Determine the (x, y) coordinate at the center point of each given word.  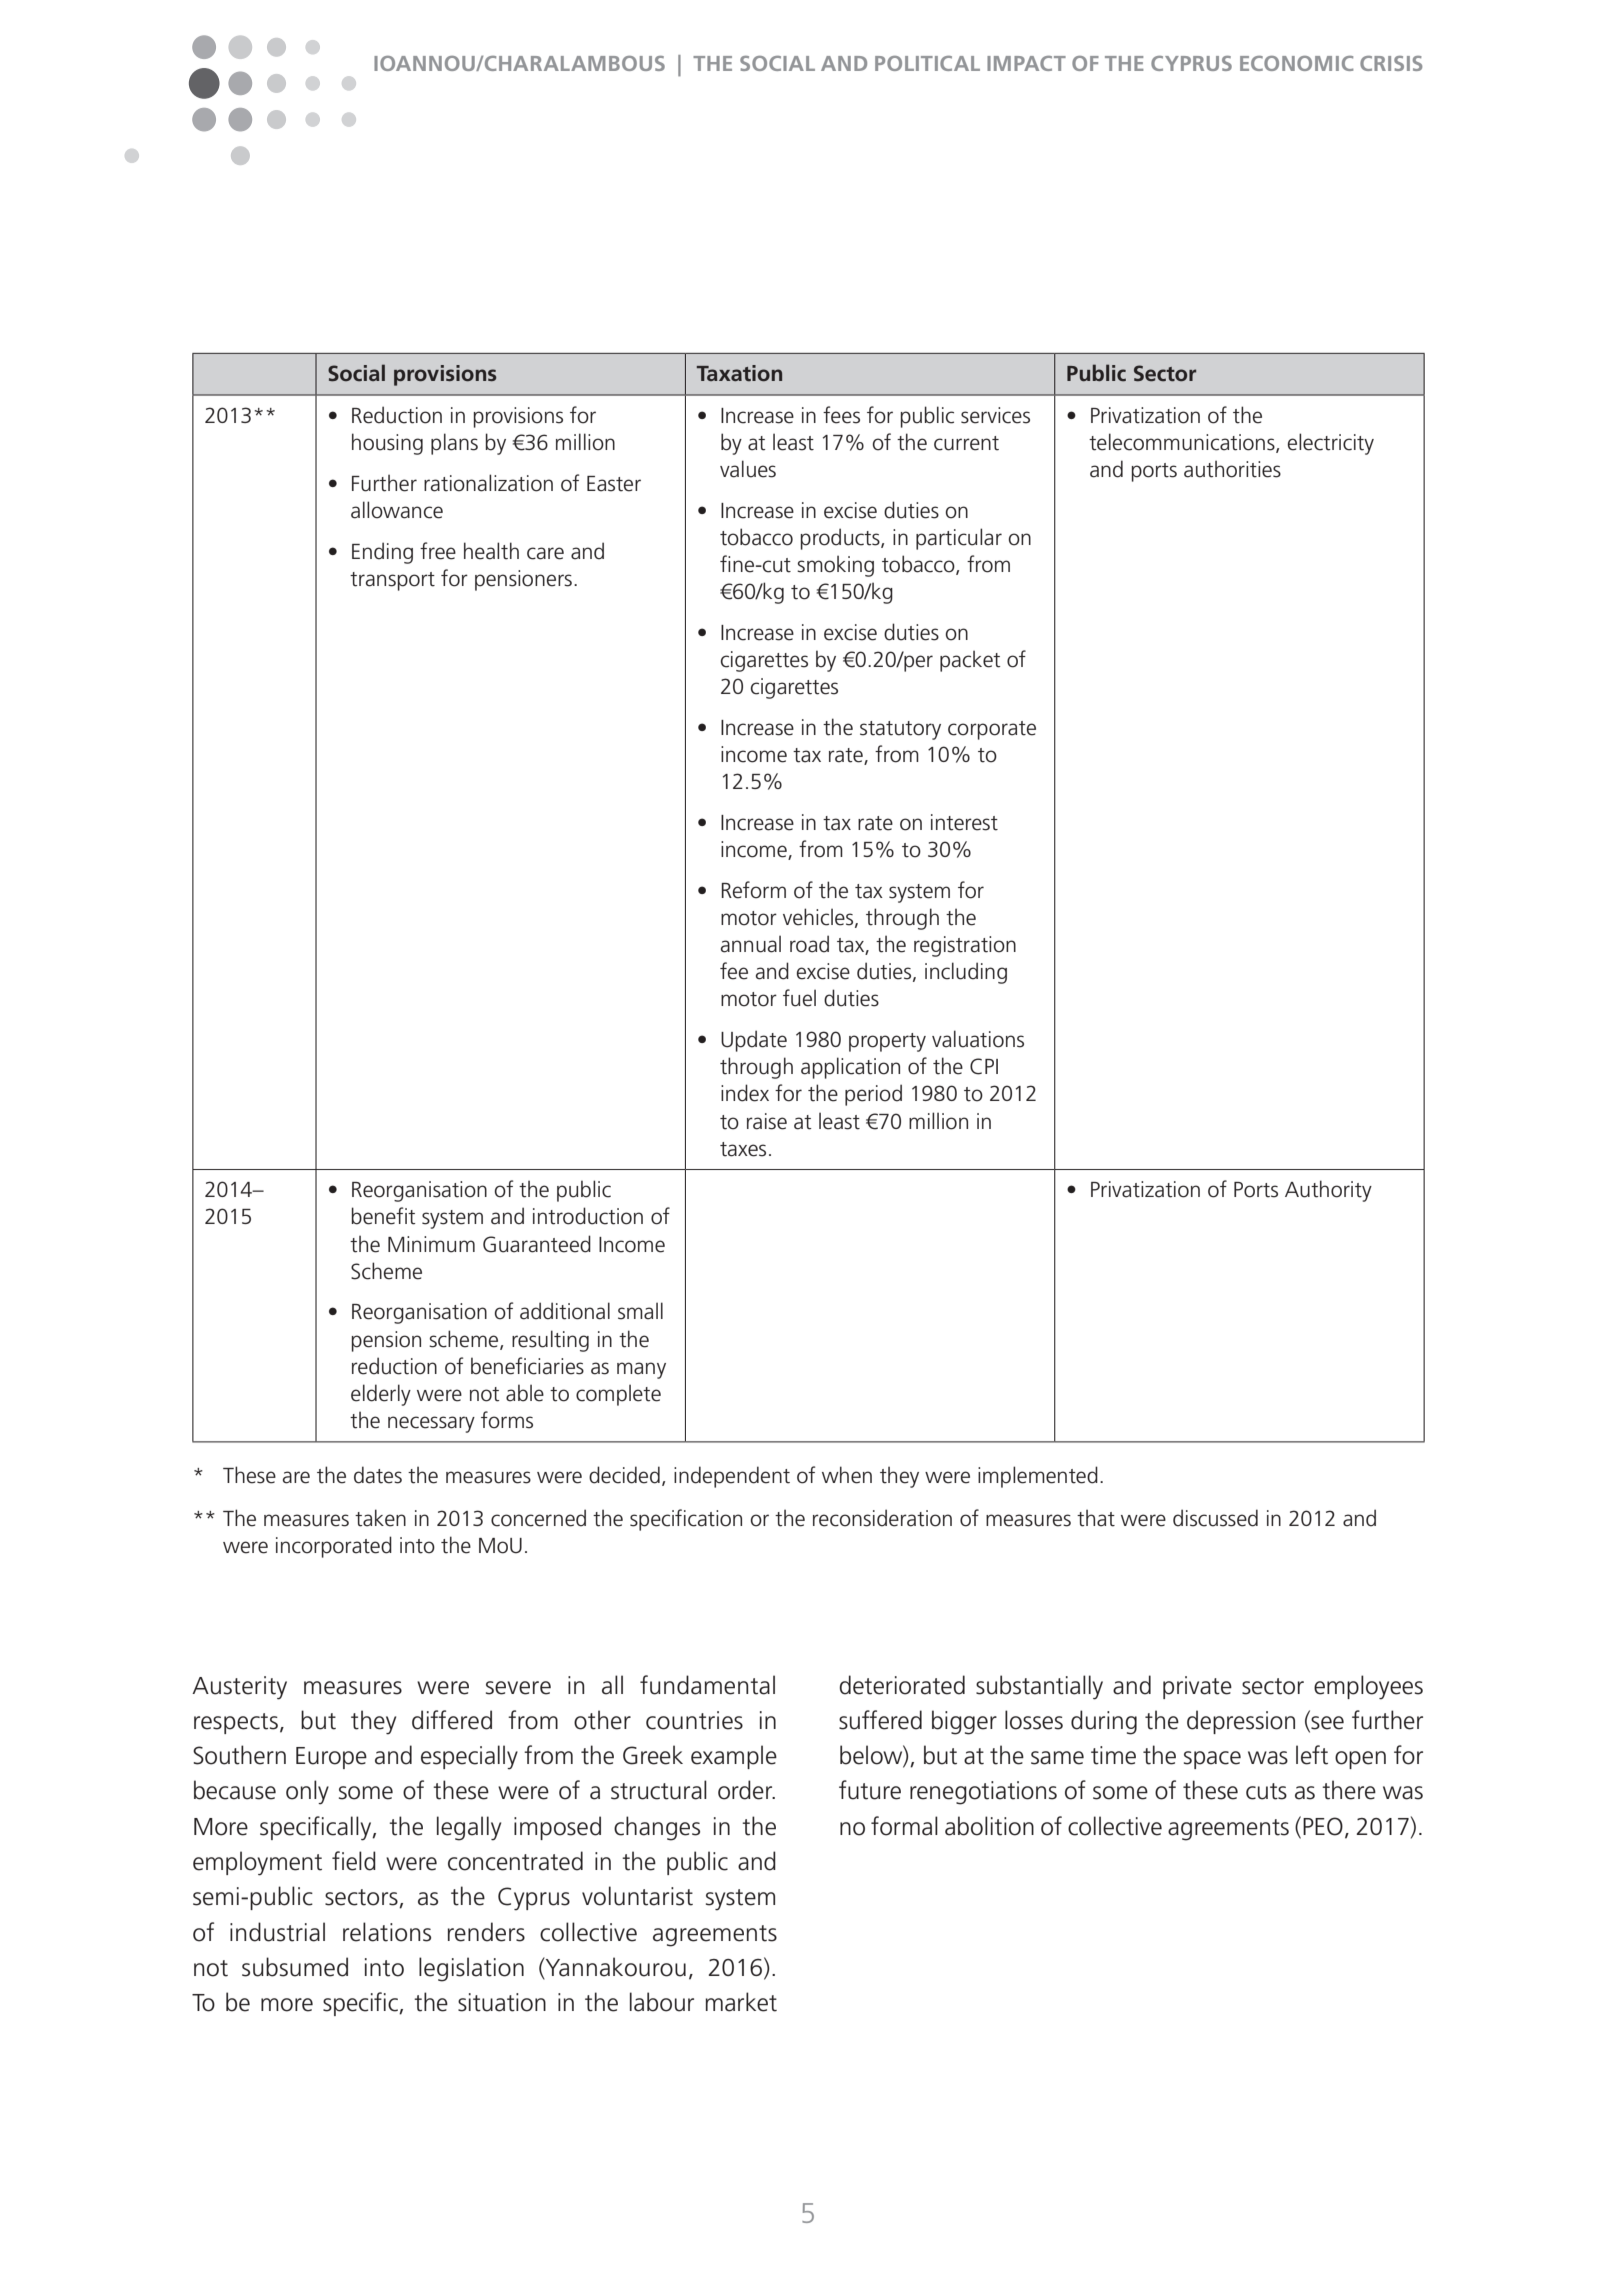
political (927, 63)
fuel (799, 998)
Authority (1328, 1191)
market (741, 2002)
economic (1296, 63)
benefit (383, 1216)
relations (387, 1932)
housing (387, 444)
